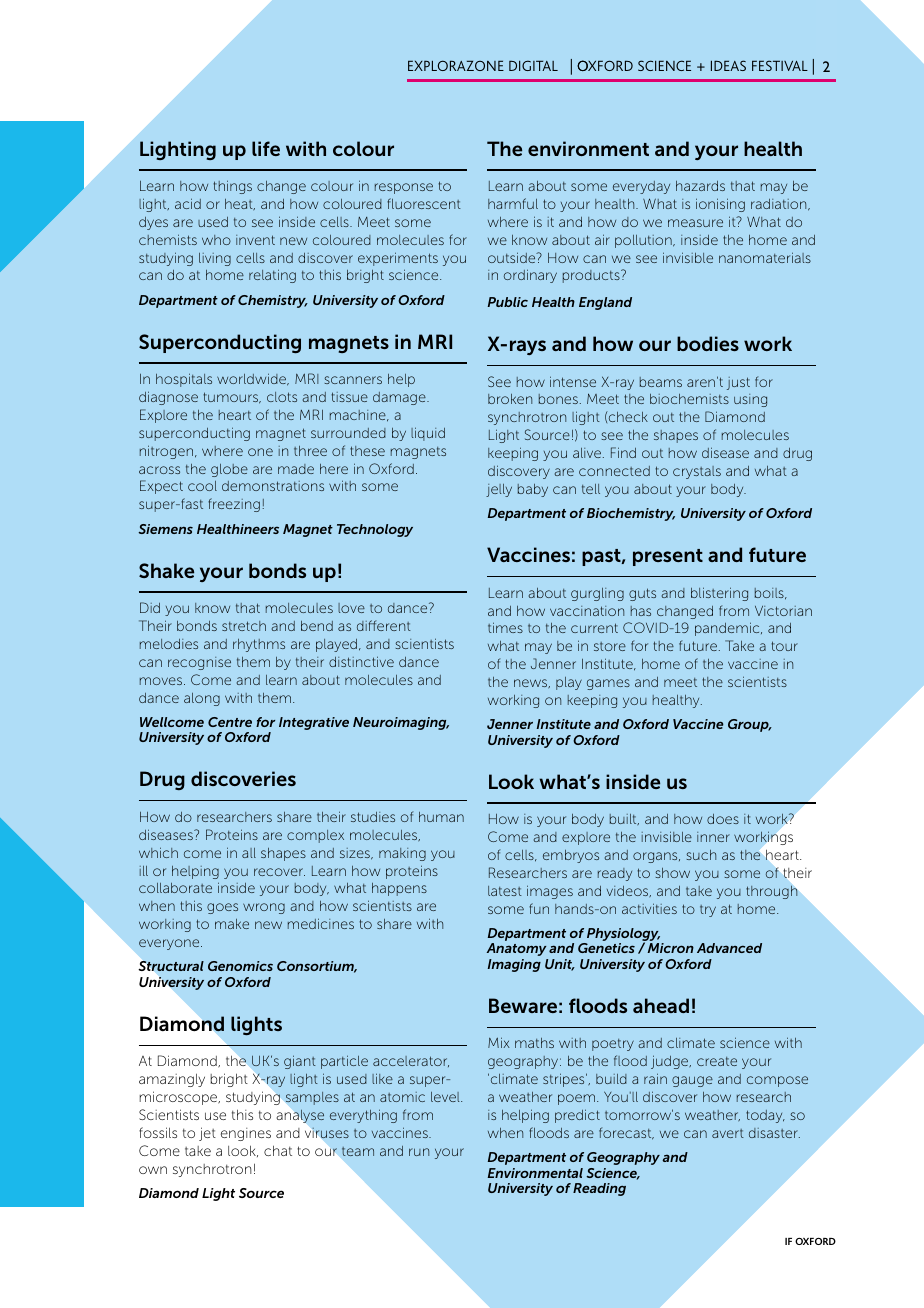 The width and height of the image is (924, 1308). What do you see at coordinates (728, 629) in the image?
I see `pandemic` at bounding box center [728, 629].
